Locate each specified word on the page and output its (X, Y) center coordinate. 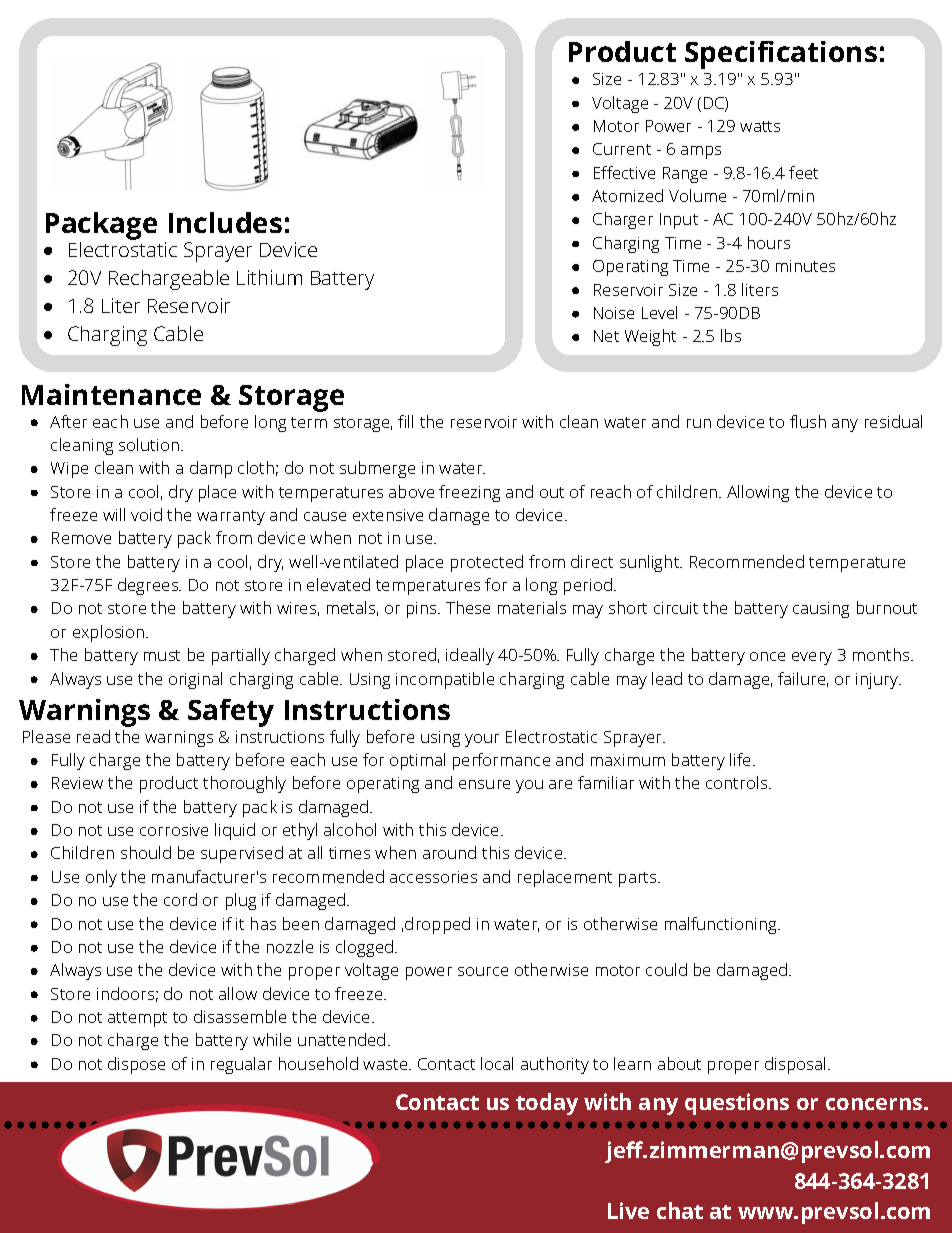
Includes (225, 222)
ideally (470, 656)
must (162, 655)
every (812, 658)
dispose (136, 1065)
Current (622, 149)
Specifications (781, 55)
